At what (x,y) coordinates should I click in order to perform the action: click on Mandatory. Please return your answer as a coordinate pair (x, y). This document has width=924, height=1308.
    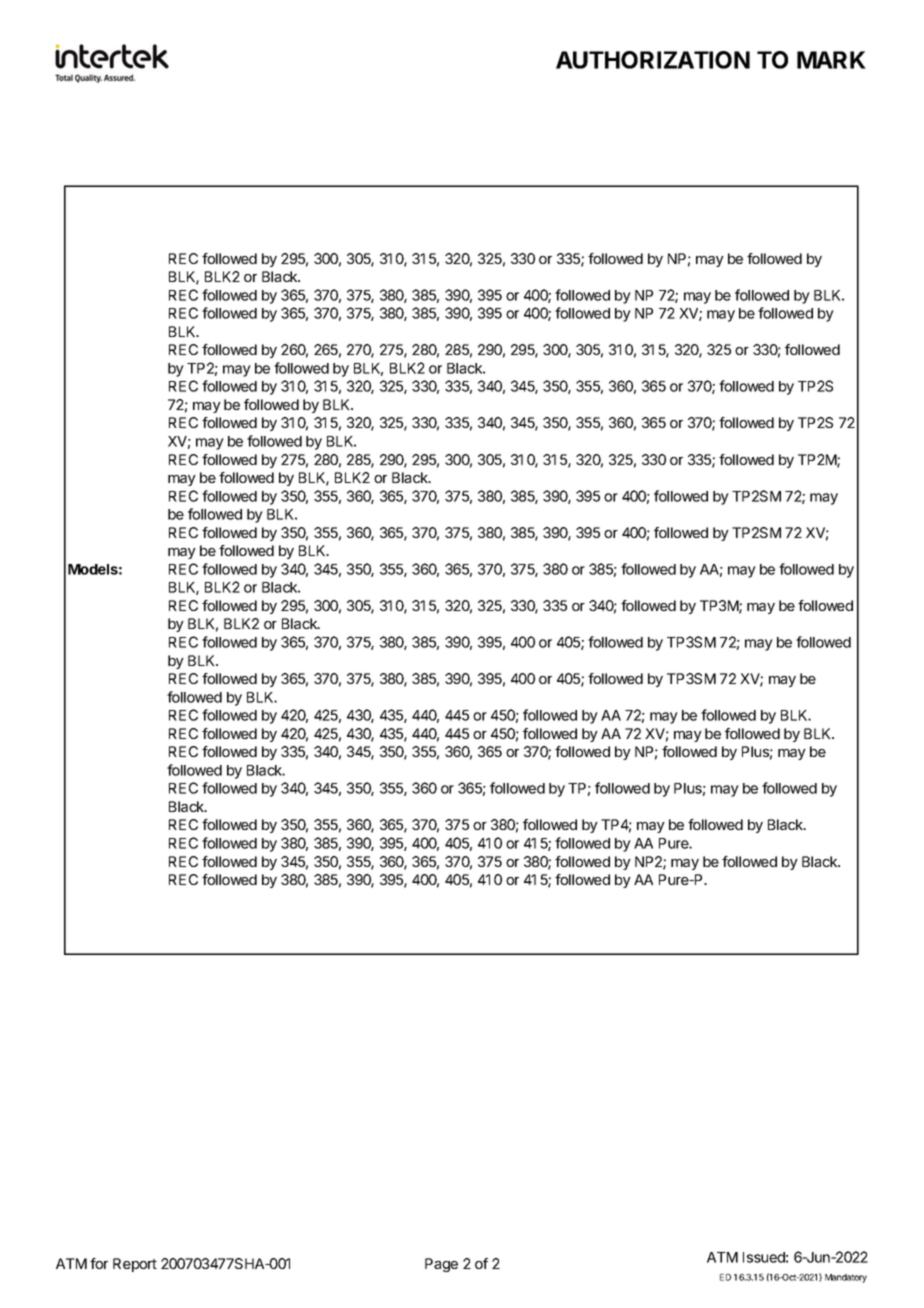
    Looking at the image, I should click on (846, 1278).
